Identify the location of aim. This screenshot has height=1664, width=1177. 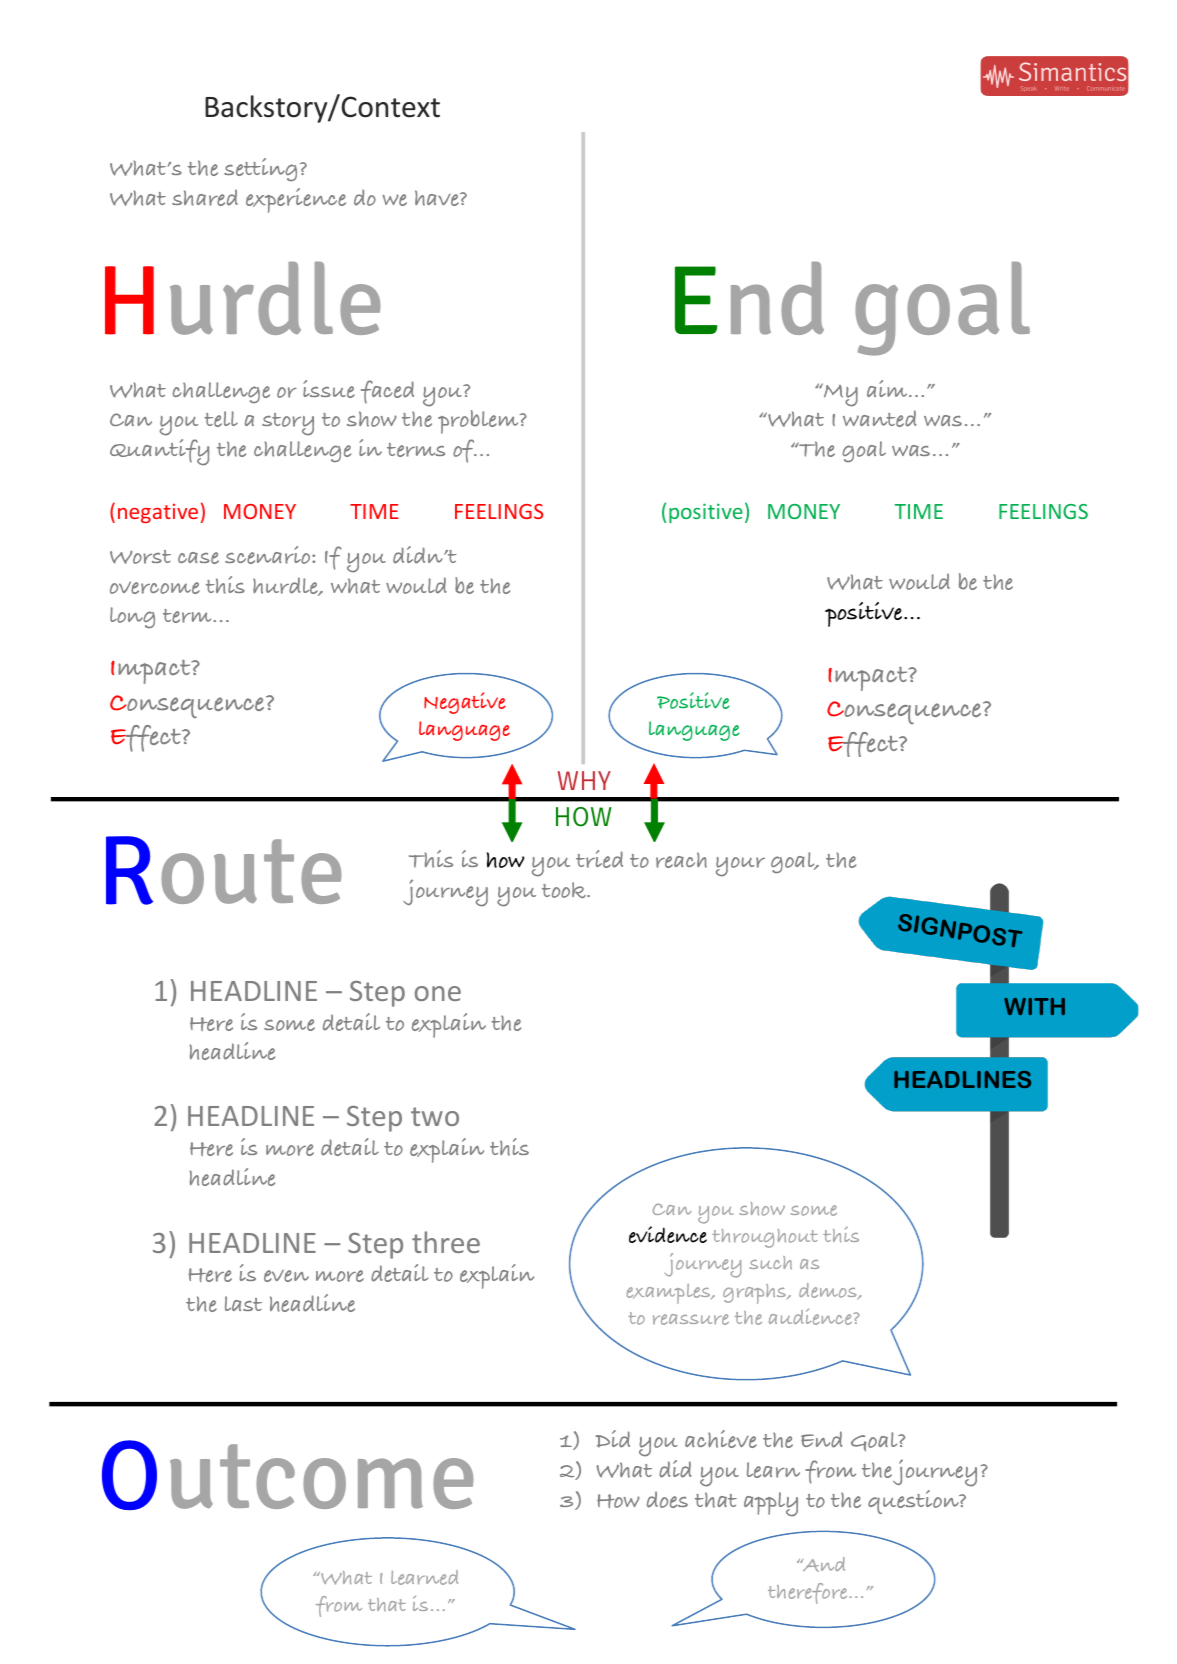
(888, 388).
